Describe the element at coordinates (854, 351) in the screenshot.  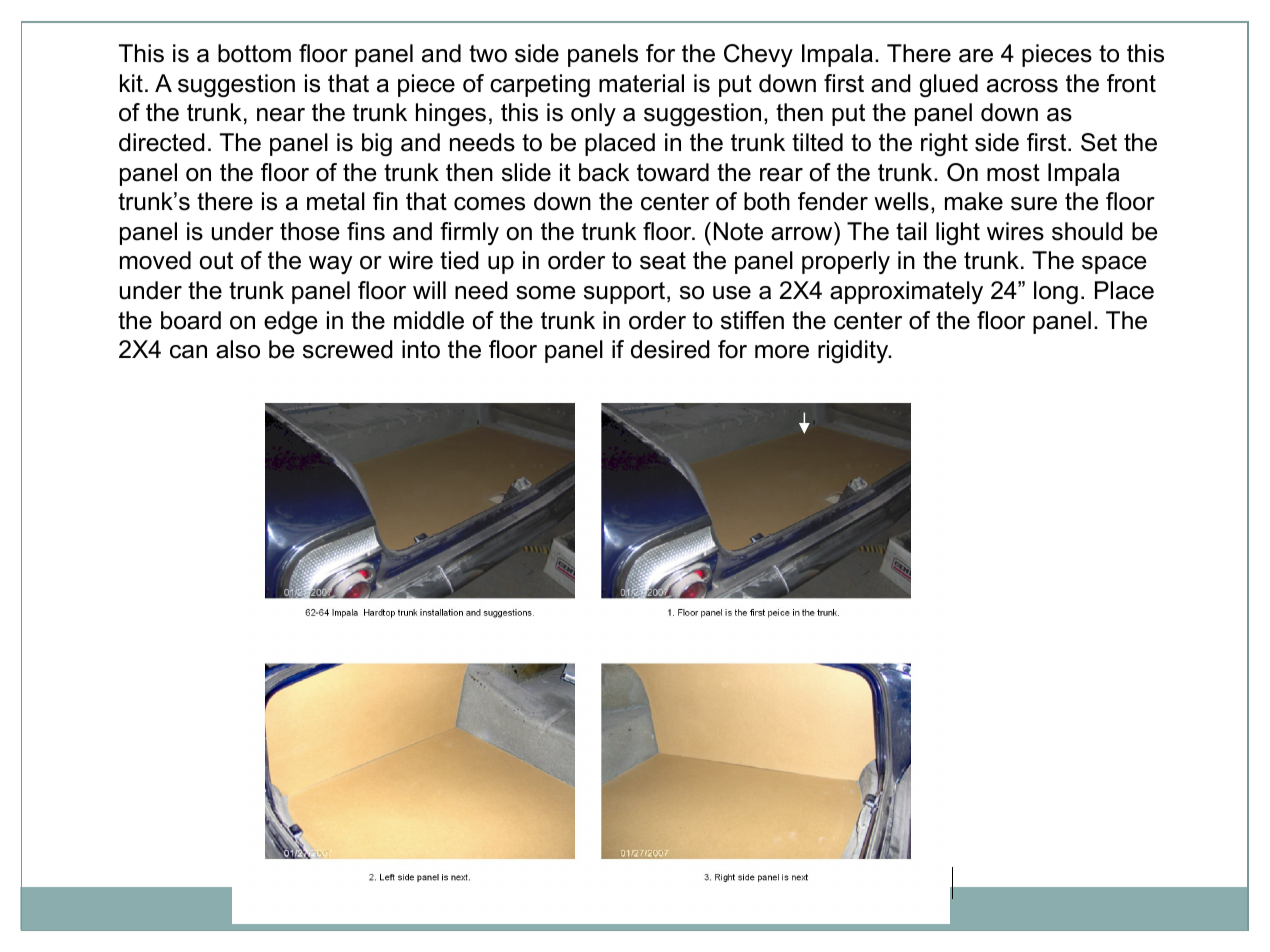
I see `rigidity` at that location.
